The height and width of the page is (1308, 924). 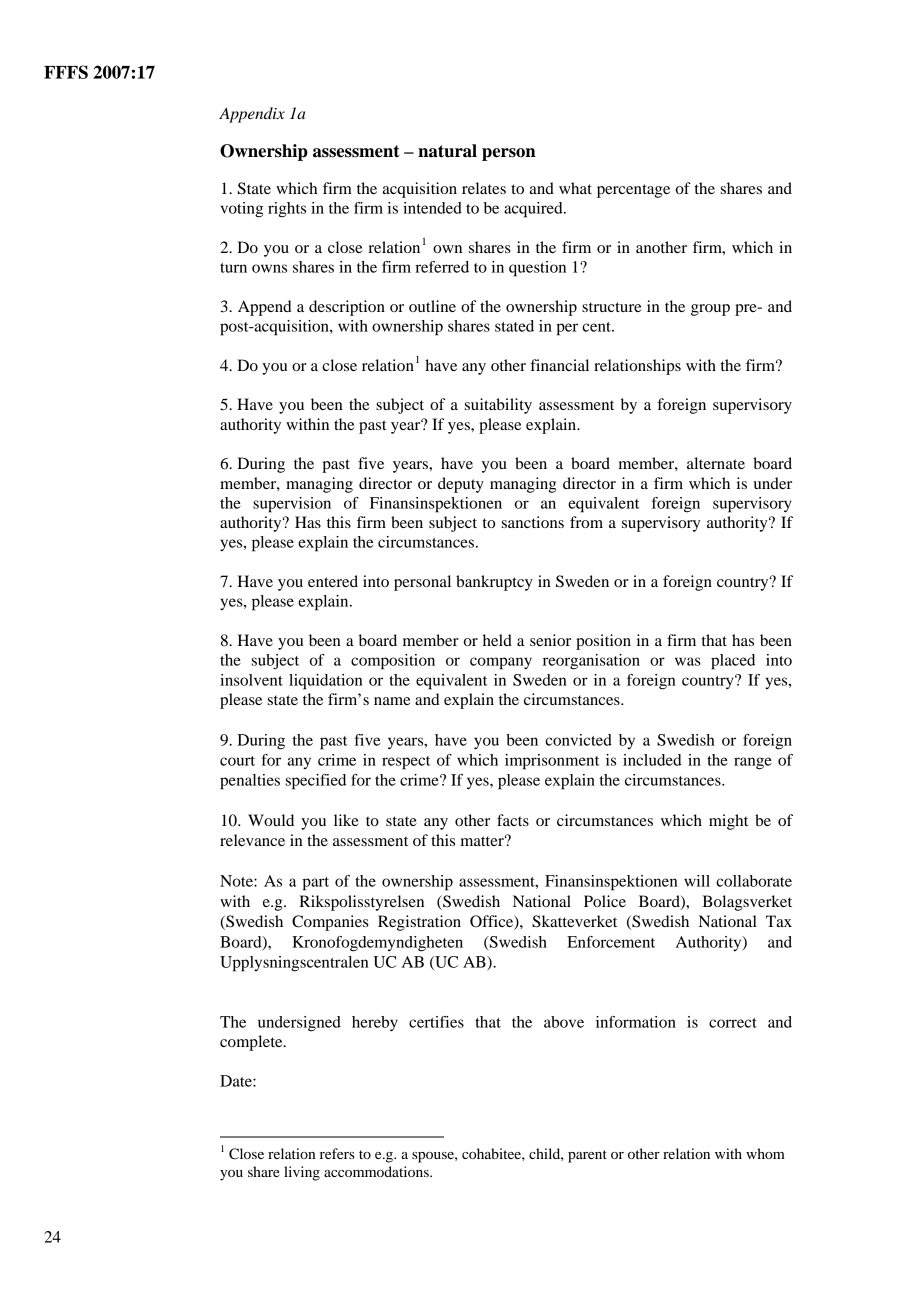 What do you see at coordinates (271, 820) in the page?
I see `Would` at bounding box center [271, 820].
